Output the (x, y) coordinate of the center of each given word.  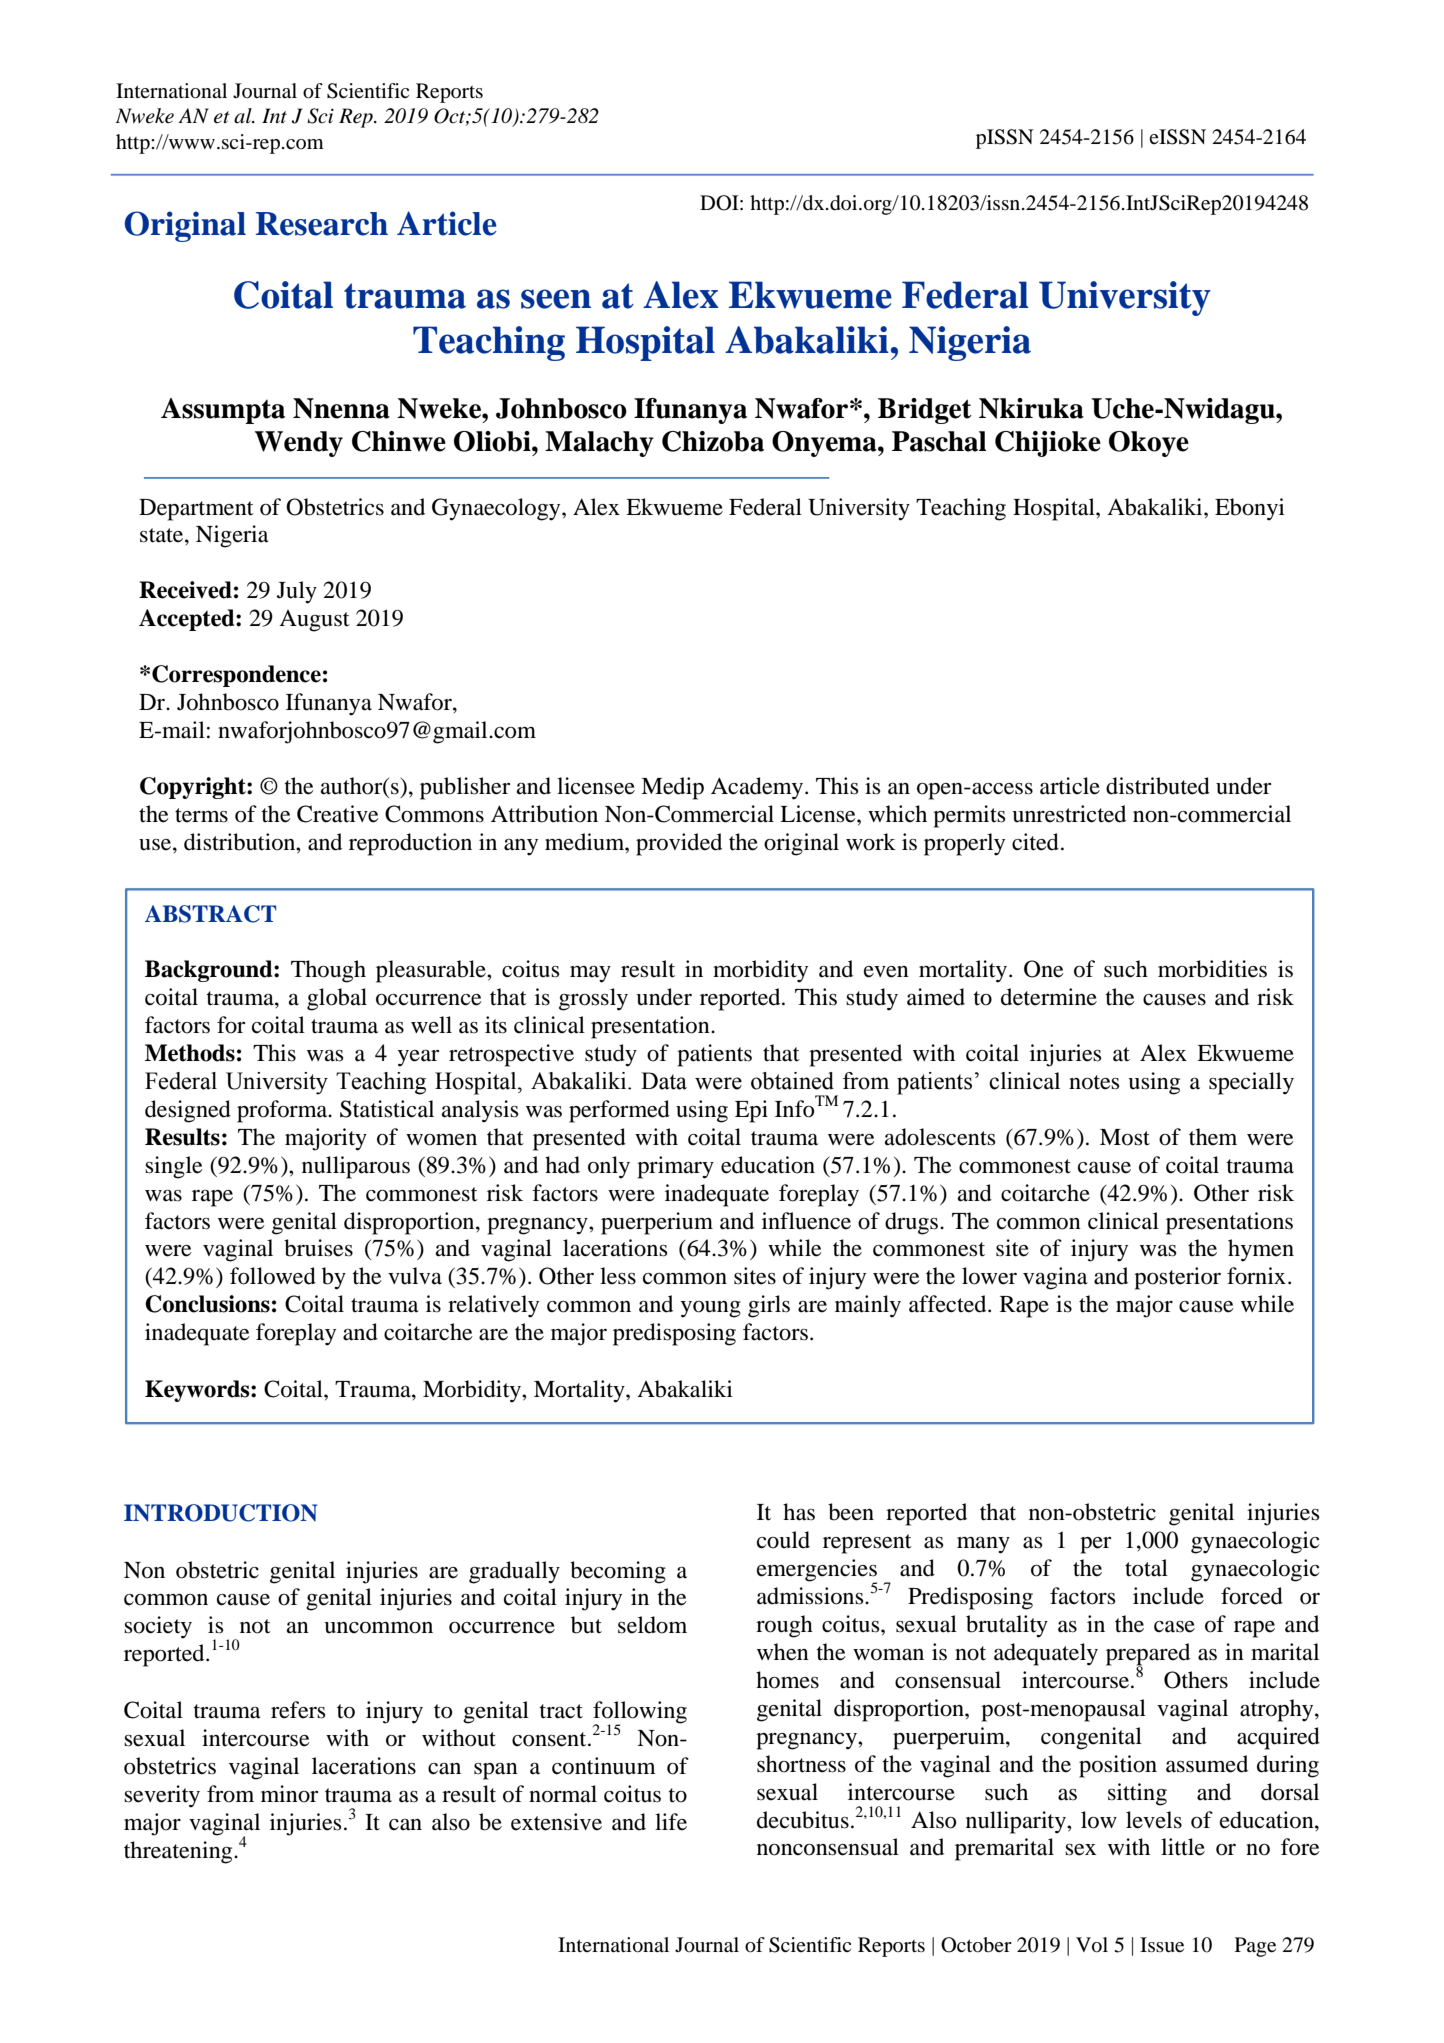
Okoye (1149, 444)
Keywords (198, 1391)
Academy (757, 788)
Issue (1162, 1945)
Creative (338, 814)
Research (322, 224)
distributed (1158, 786)
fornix (1256, 1276)
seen (556, 299)
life (671, 1822)
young (711, 1309)
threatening (179, 1852)
